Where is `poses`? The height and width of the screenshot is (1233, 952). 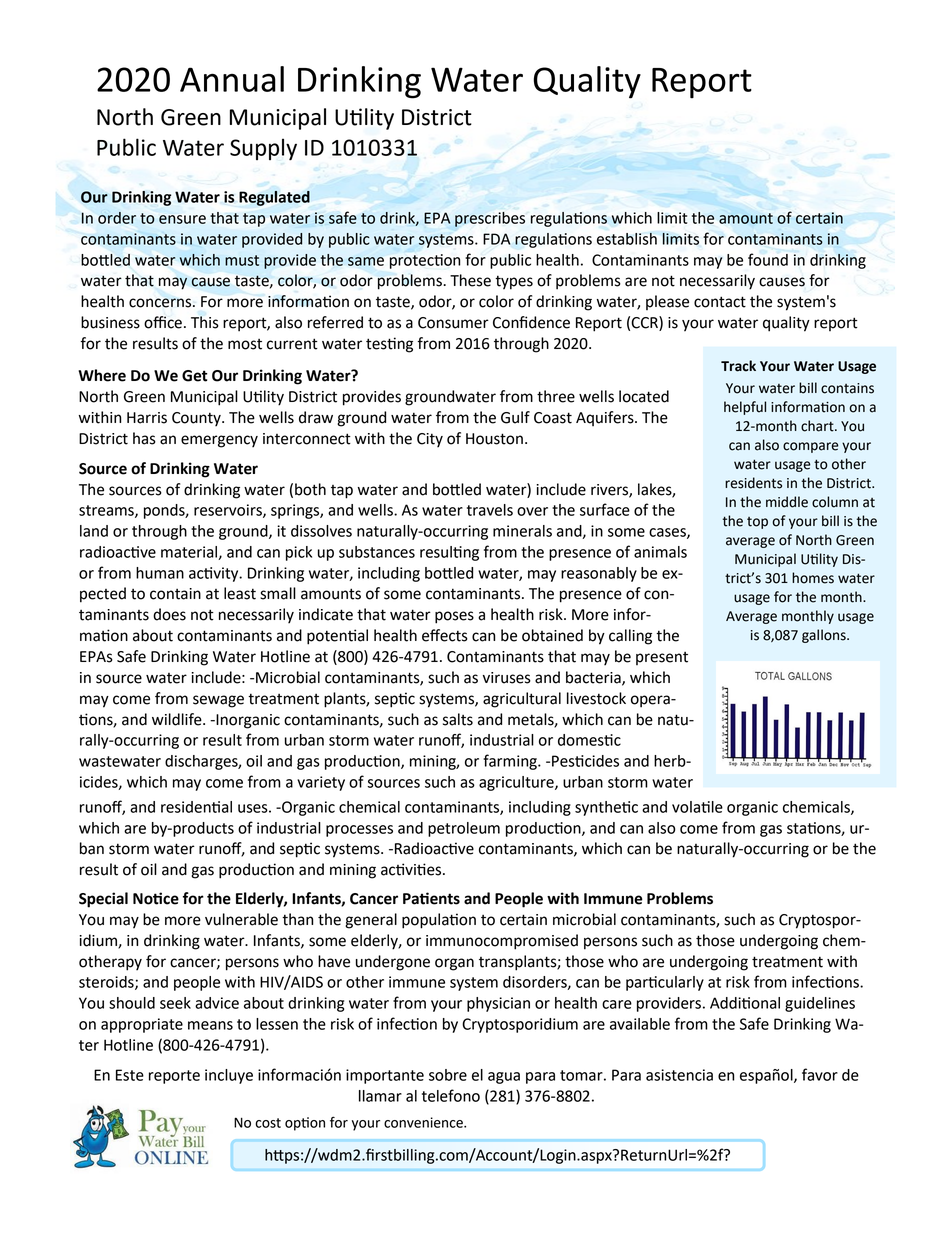
poses is located at coordinates (454, 617).
